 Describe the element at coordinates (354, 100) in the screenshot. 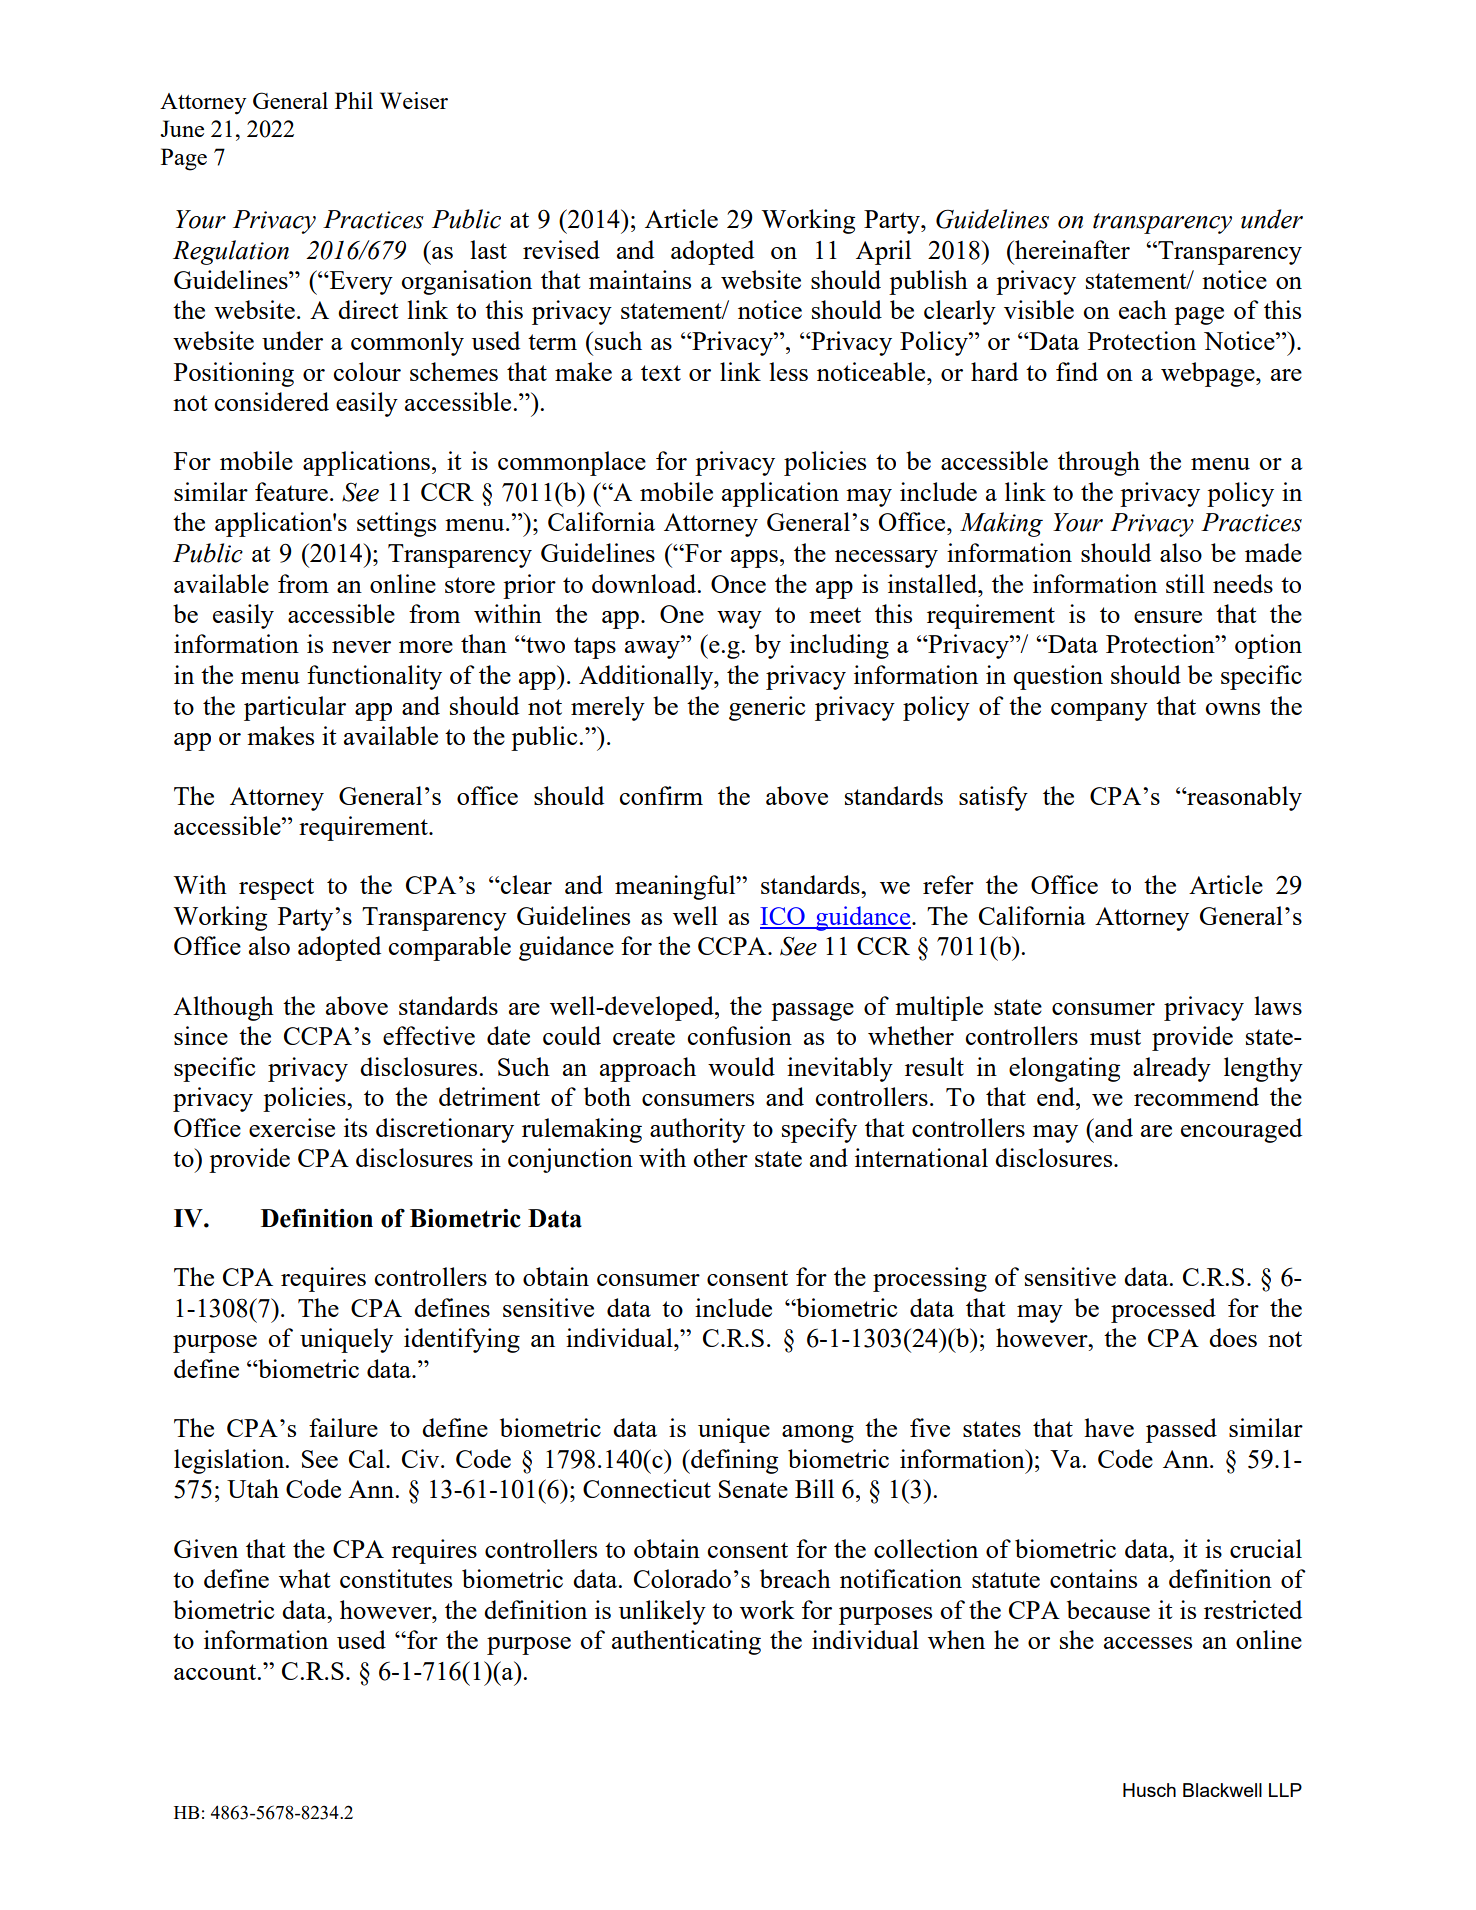

I see `Phil` at that location.
